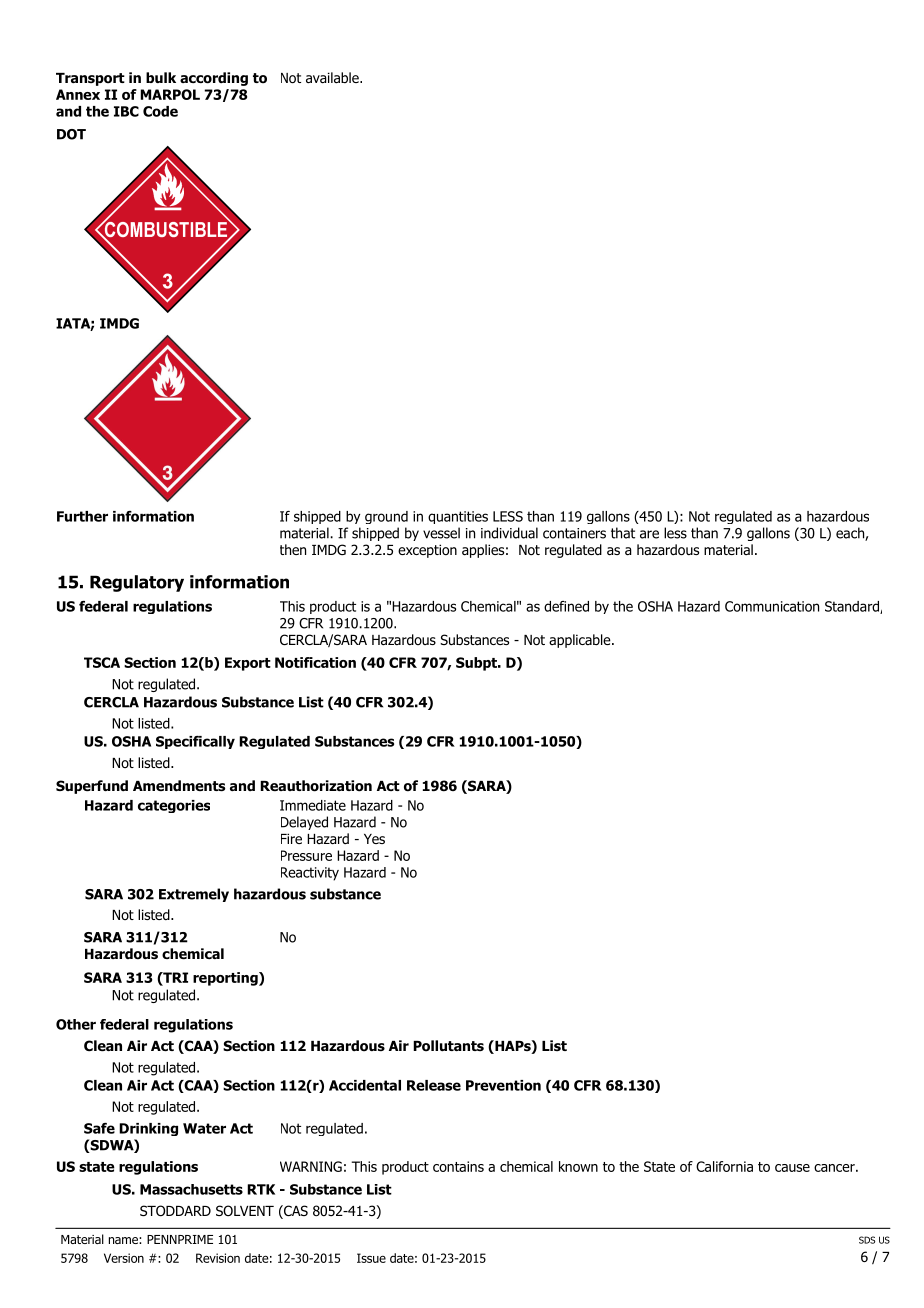  What do you see at coordinates (772, 606) in the screenshot?
I see `Communication` at bounding box center [772, 606].
